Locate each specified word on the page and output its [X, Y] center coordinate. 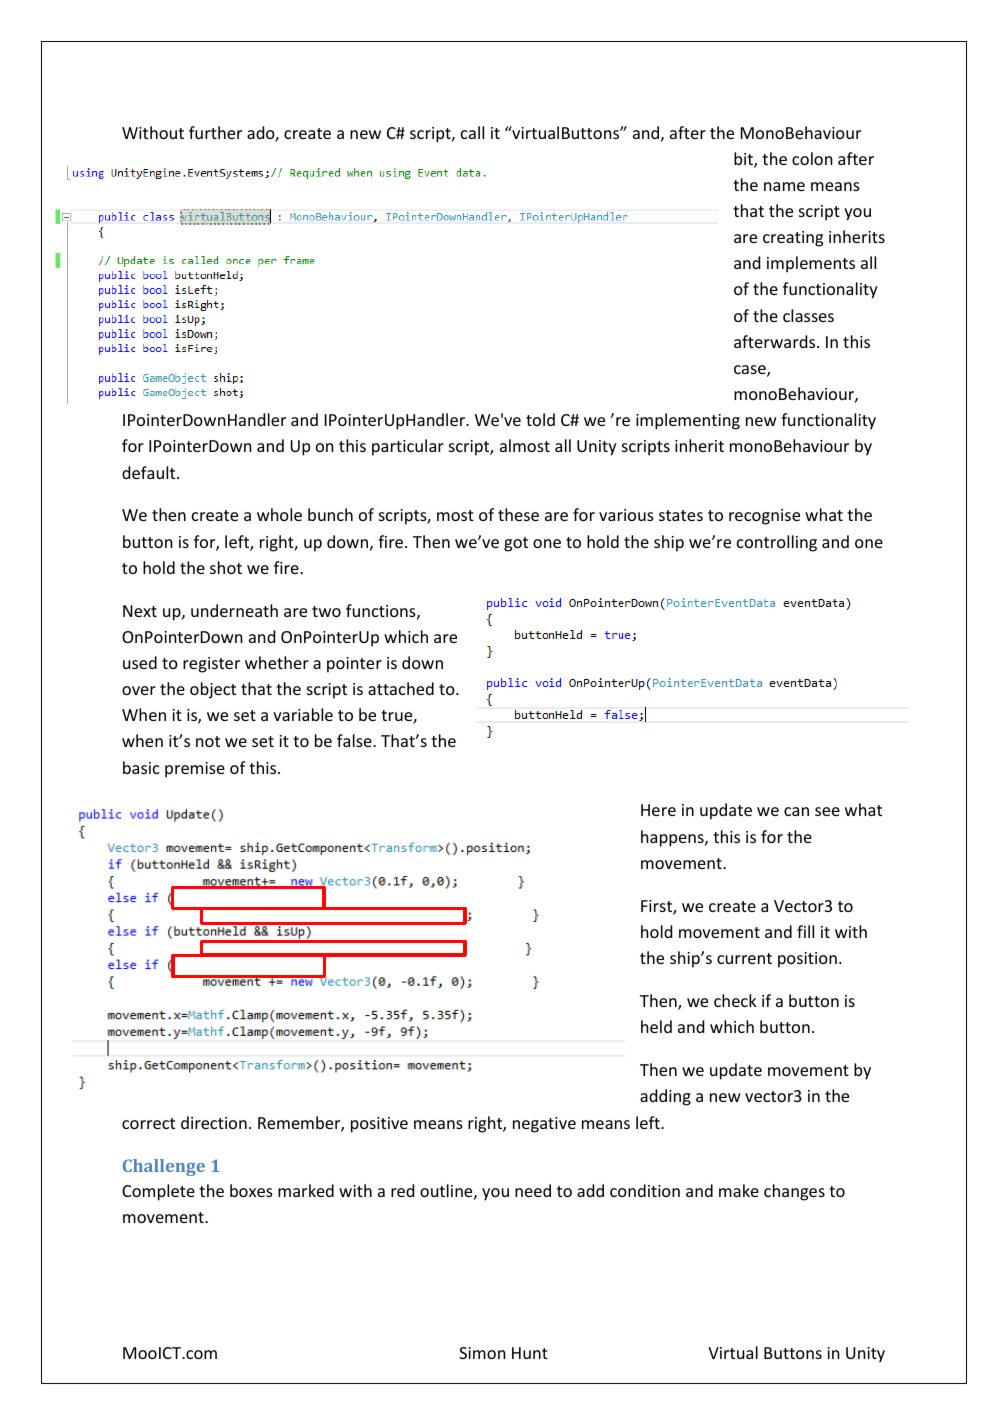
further [215, 132]
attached [401, 688]
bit [744, 160]
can [796, 811]
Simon [482, 1353]
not [208, 741]
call [472, 132]
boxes [251, 1190]
